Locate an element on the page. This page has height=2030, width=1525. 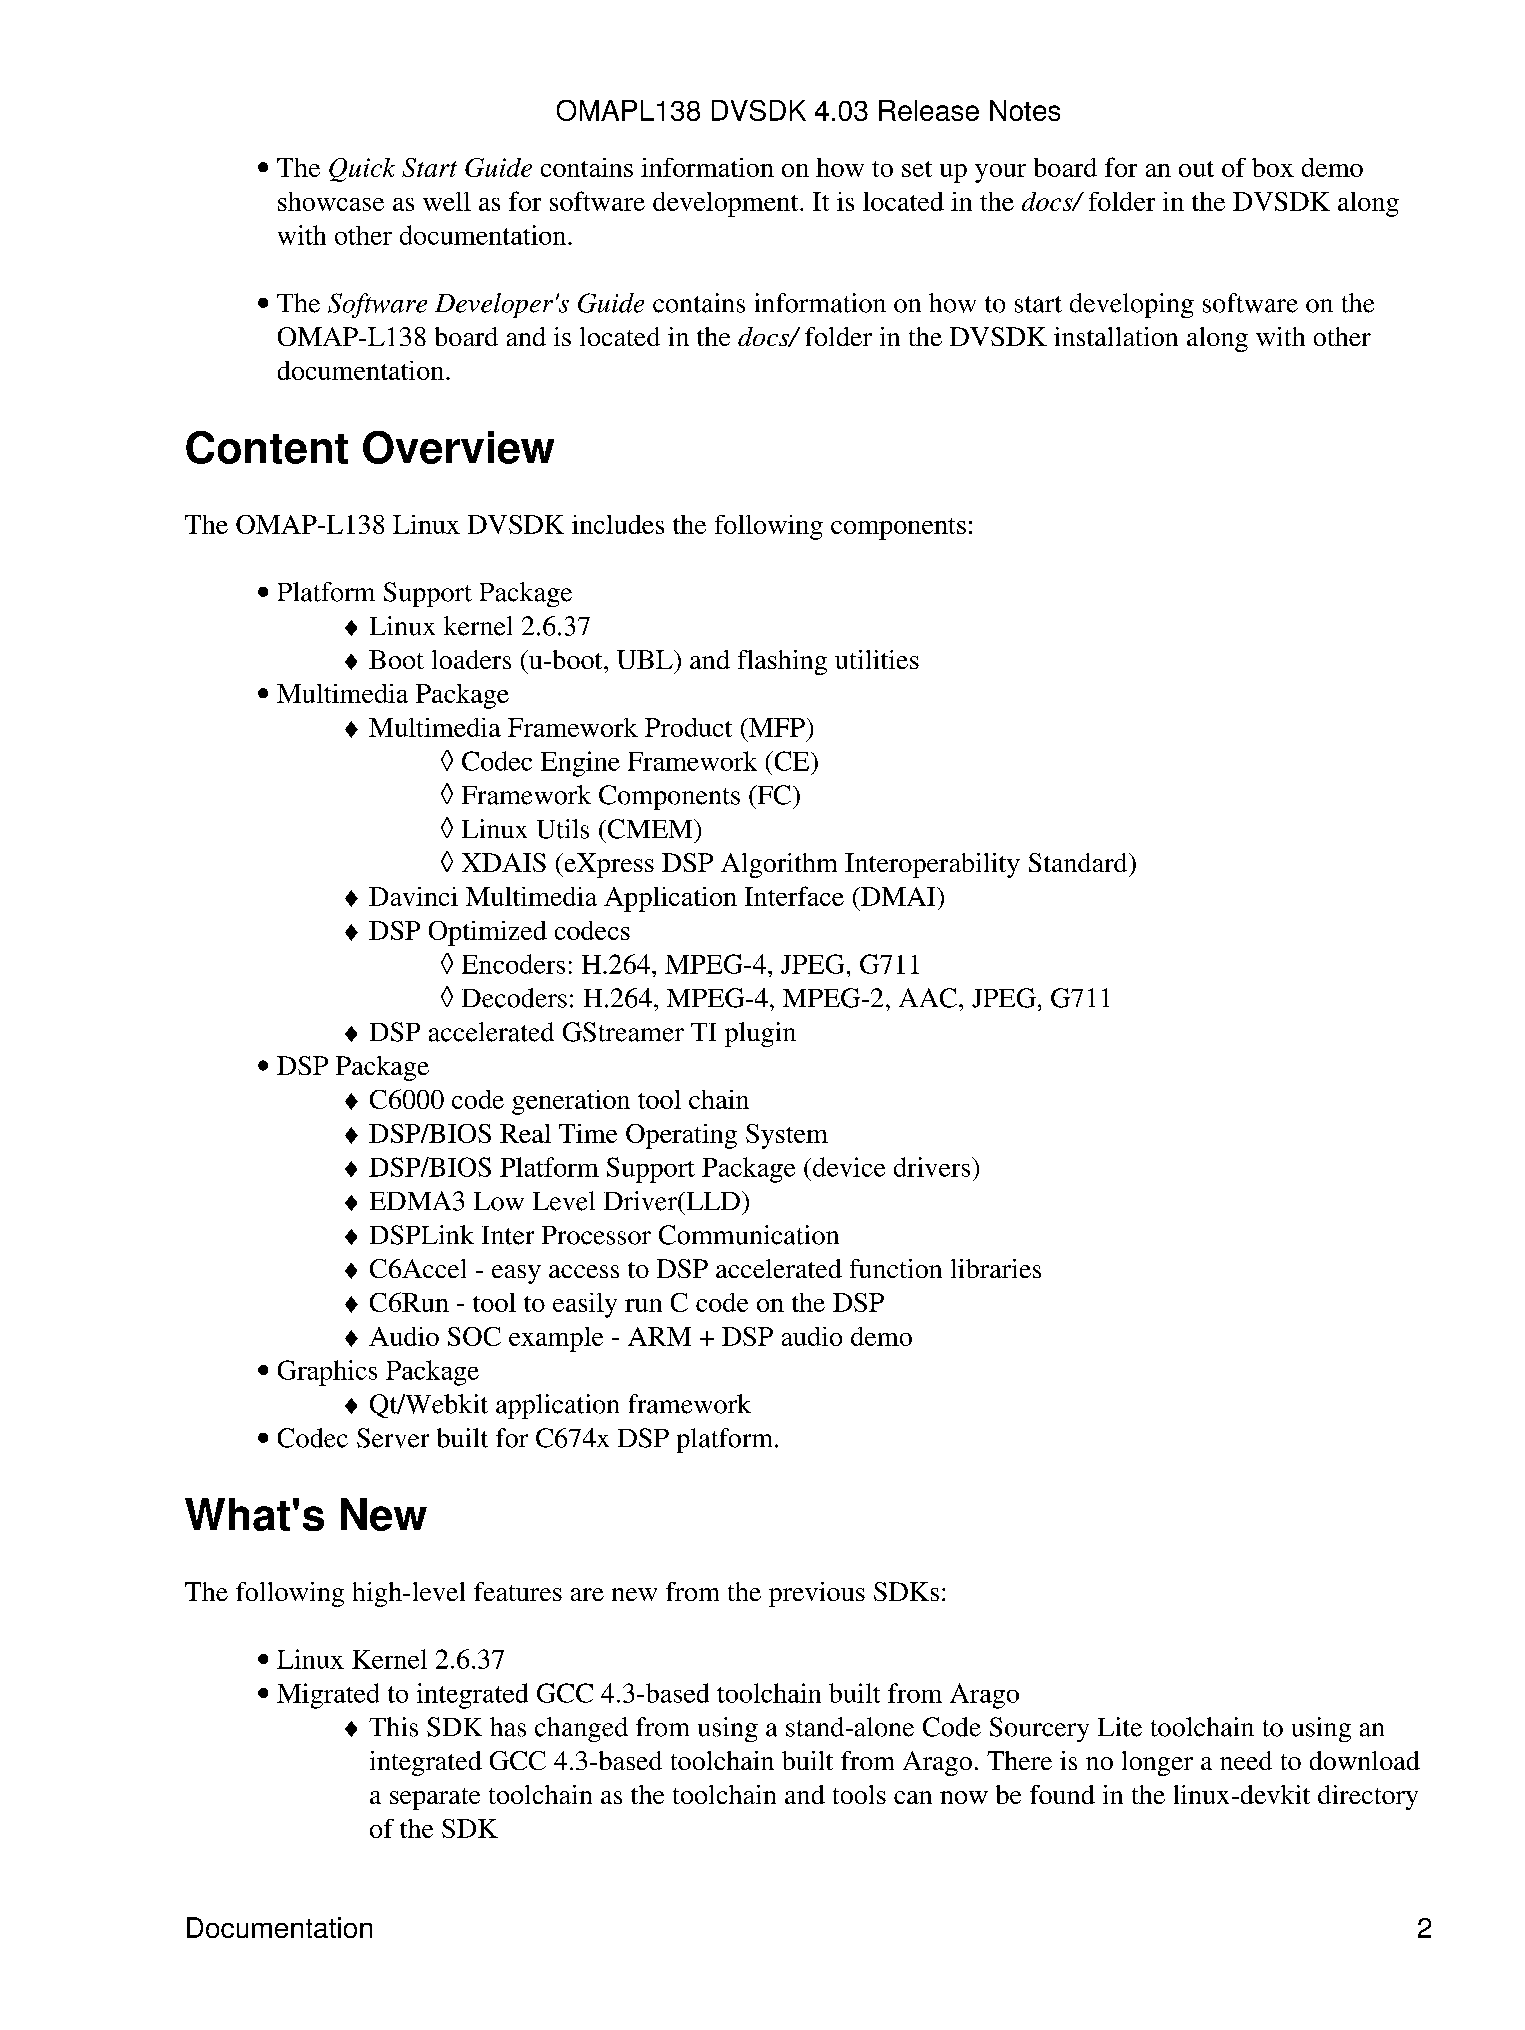
Davinci is located at coordinates (413, 896).
